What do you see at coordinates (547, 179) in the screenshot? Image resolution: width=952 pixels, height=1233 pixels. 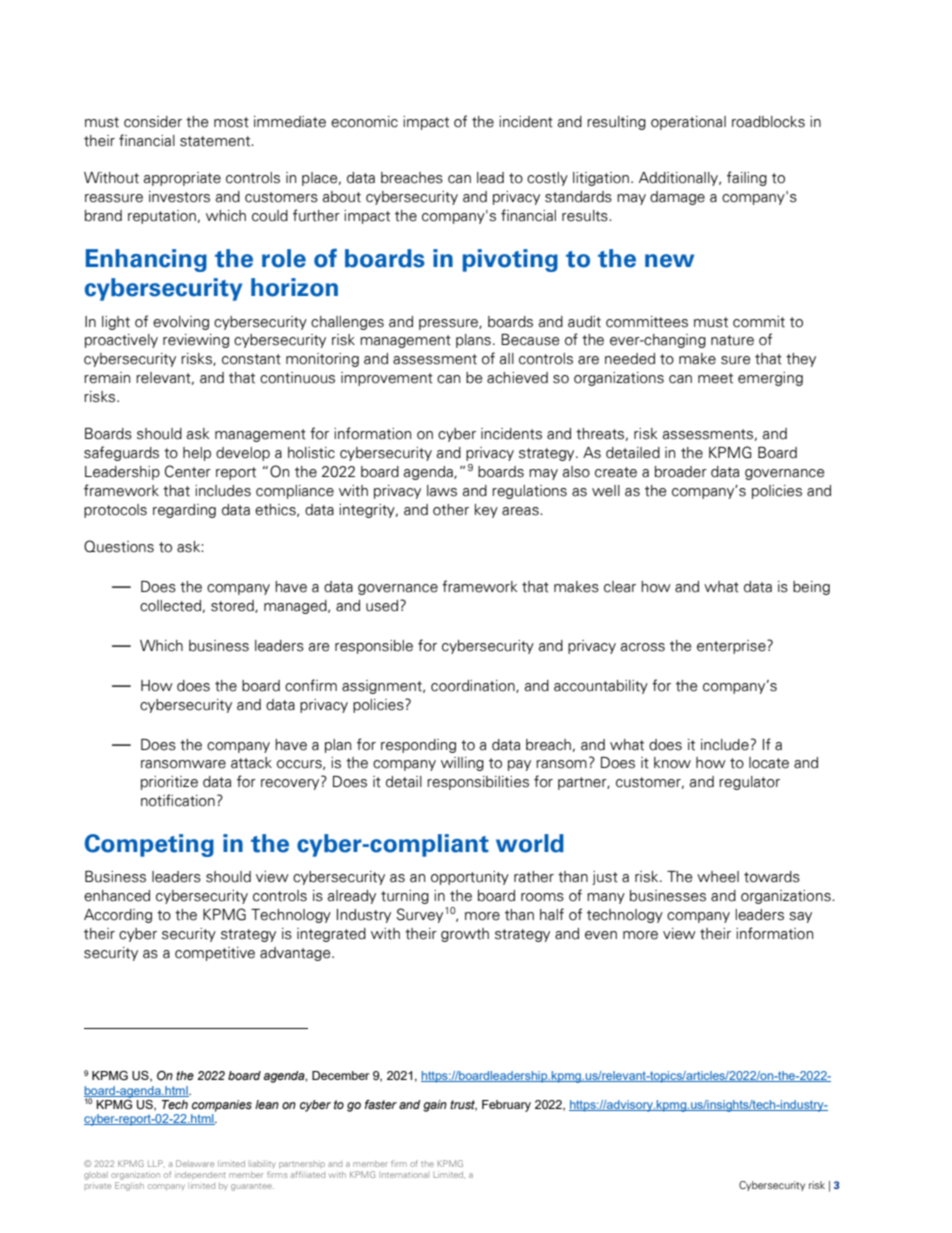 I see `costly` at bounding box center [547, 179].
